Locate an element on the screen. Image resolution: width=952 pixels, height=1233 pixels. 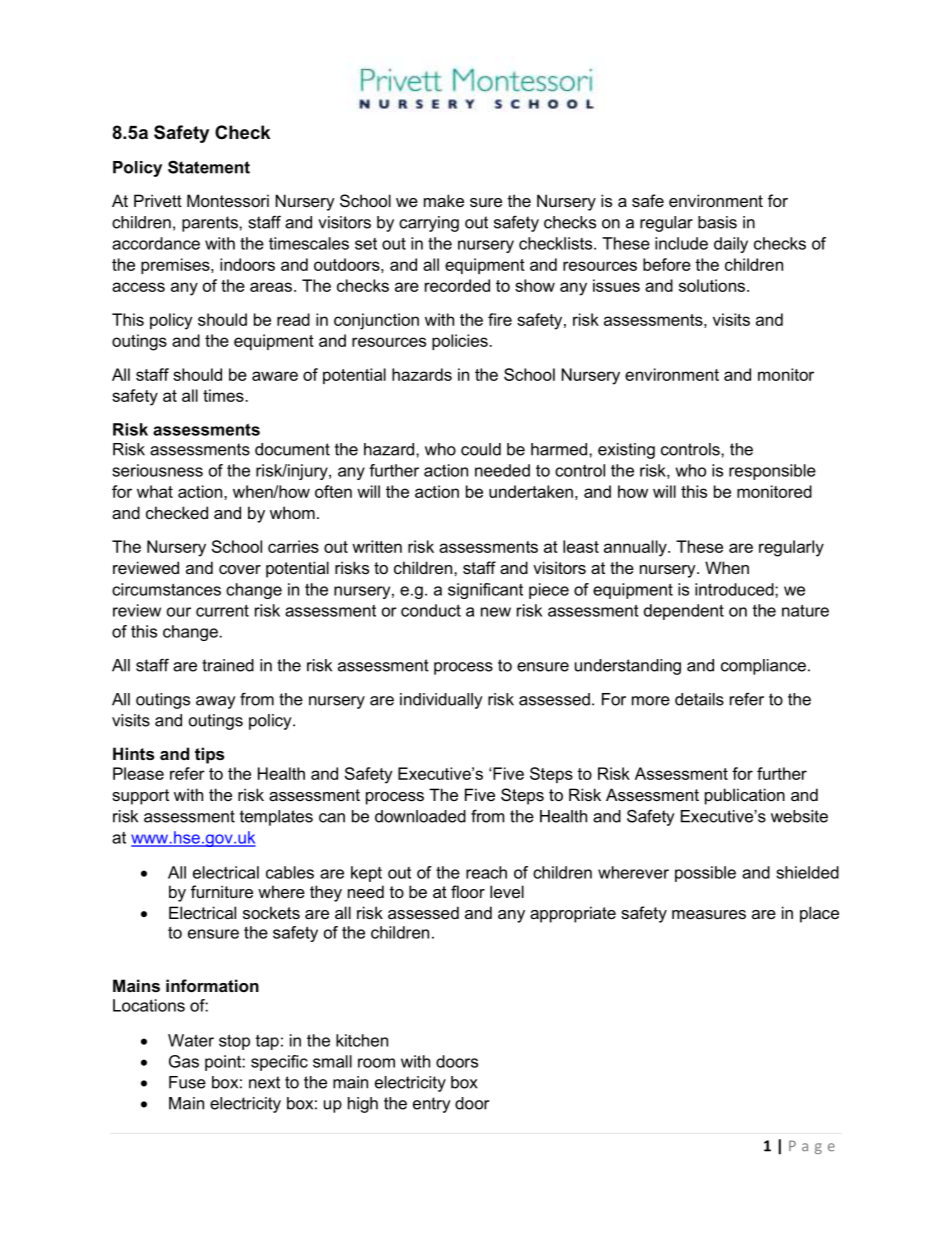
what is located at coordinates (155, 491).
